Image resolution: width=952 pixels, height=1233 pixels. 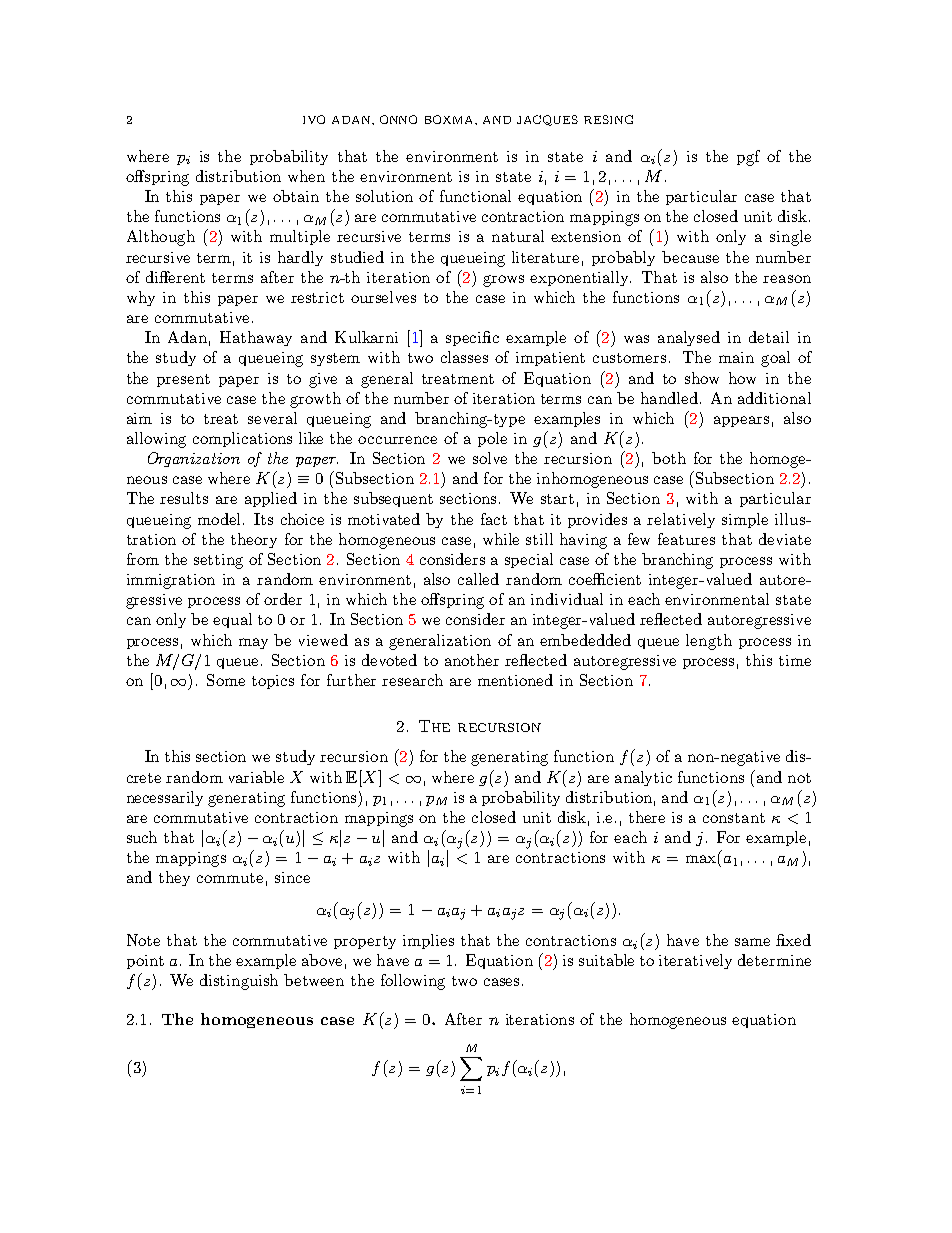 What do you see at coordinates (741, 421) in the screenshot?
I see `appears` at bounding box center [741, 421].
